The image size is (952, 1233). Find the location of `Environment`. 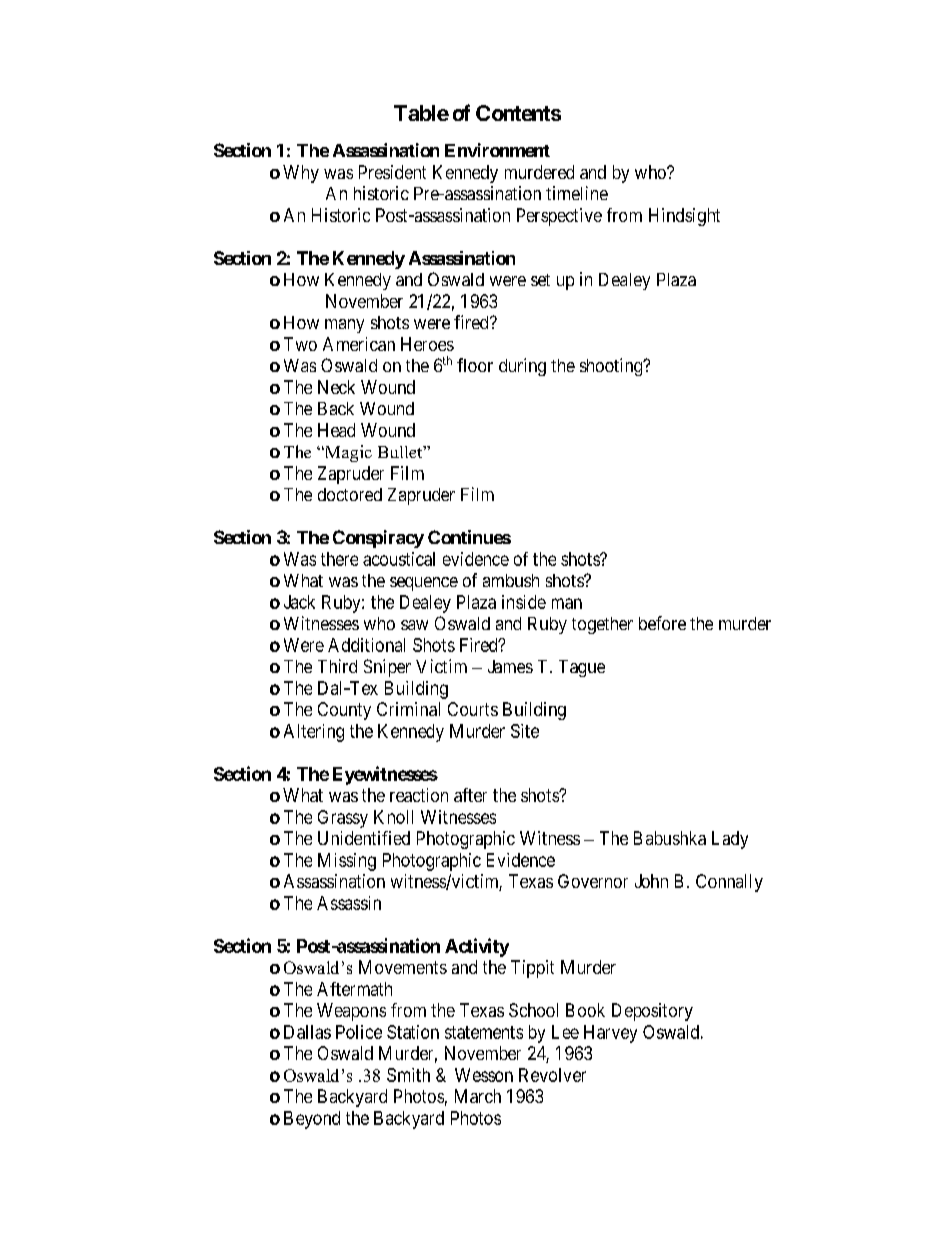

Environment is located at coordinates (497, 150).
